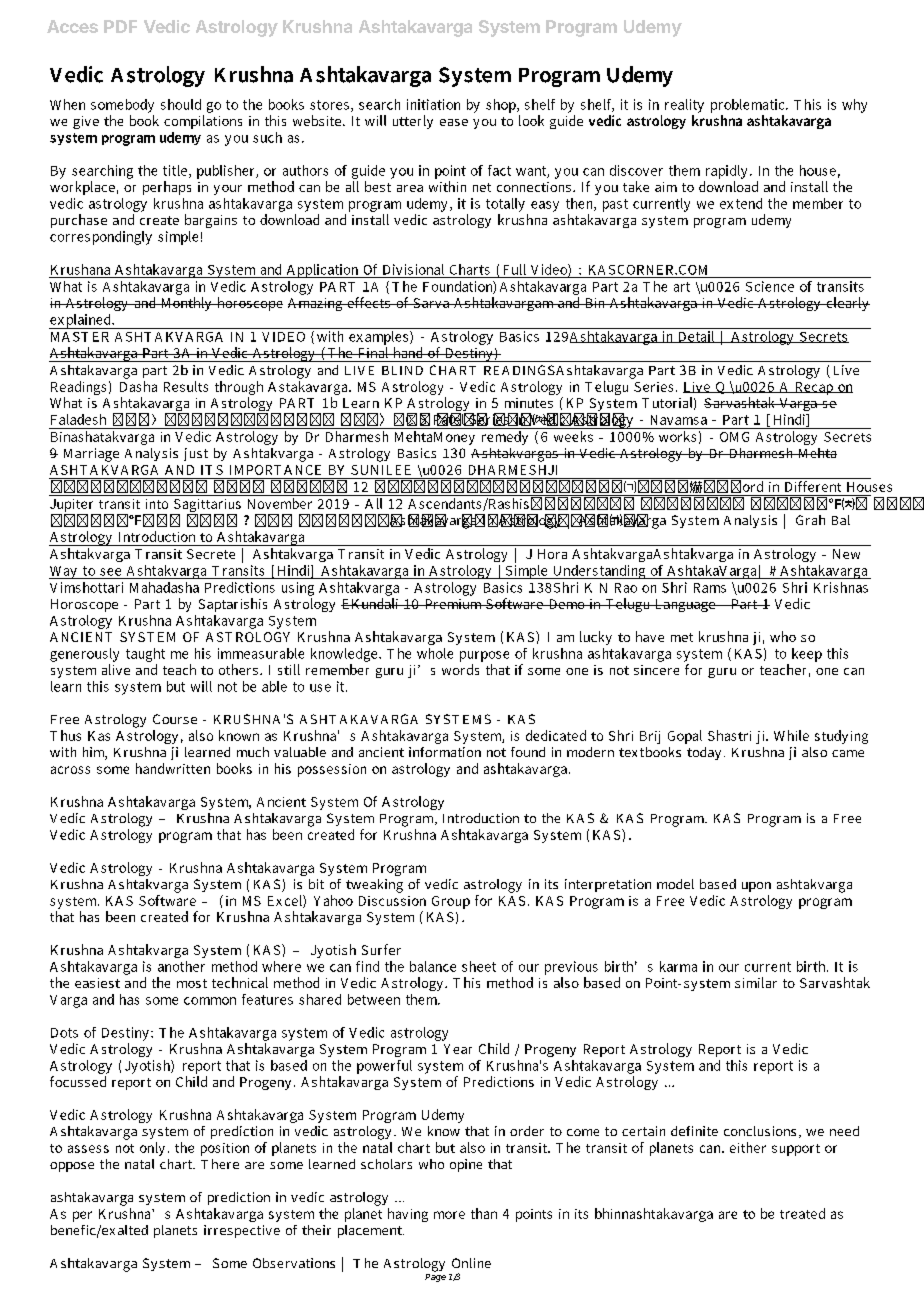 The height and width of the screenshot is (1308, 924). What do you see at coordinates (433, 104) in the screenshot?
I see `initiation` at bounding box center [433, 104].
